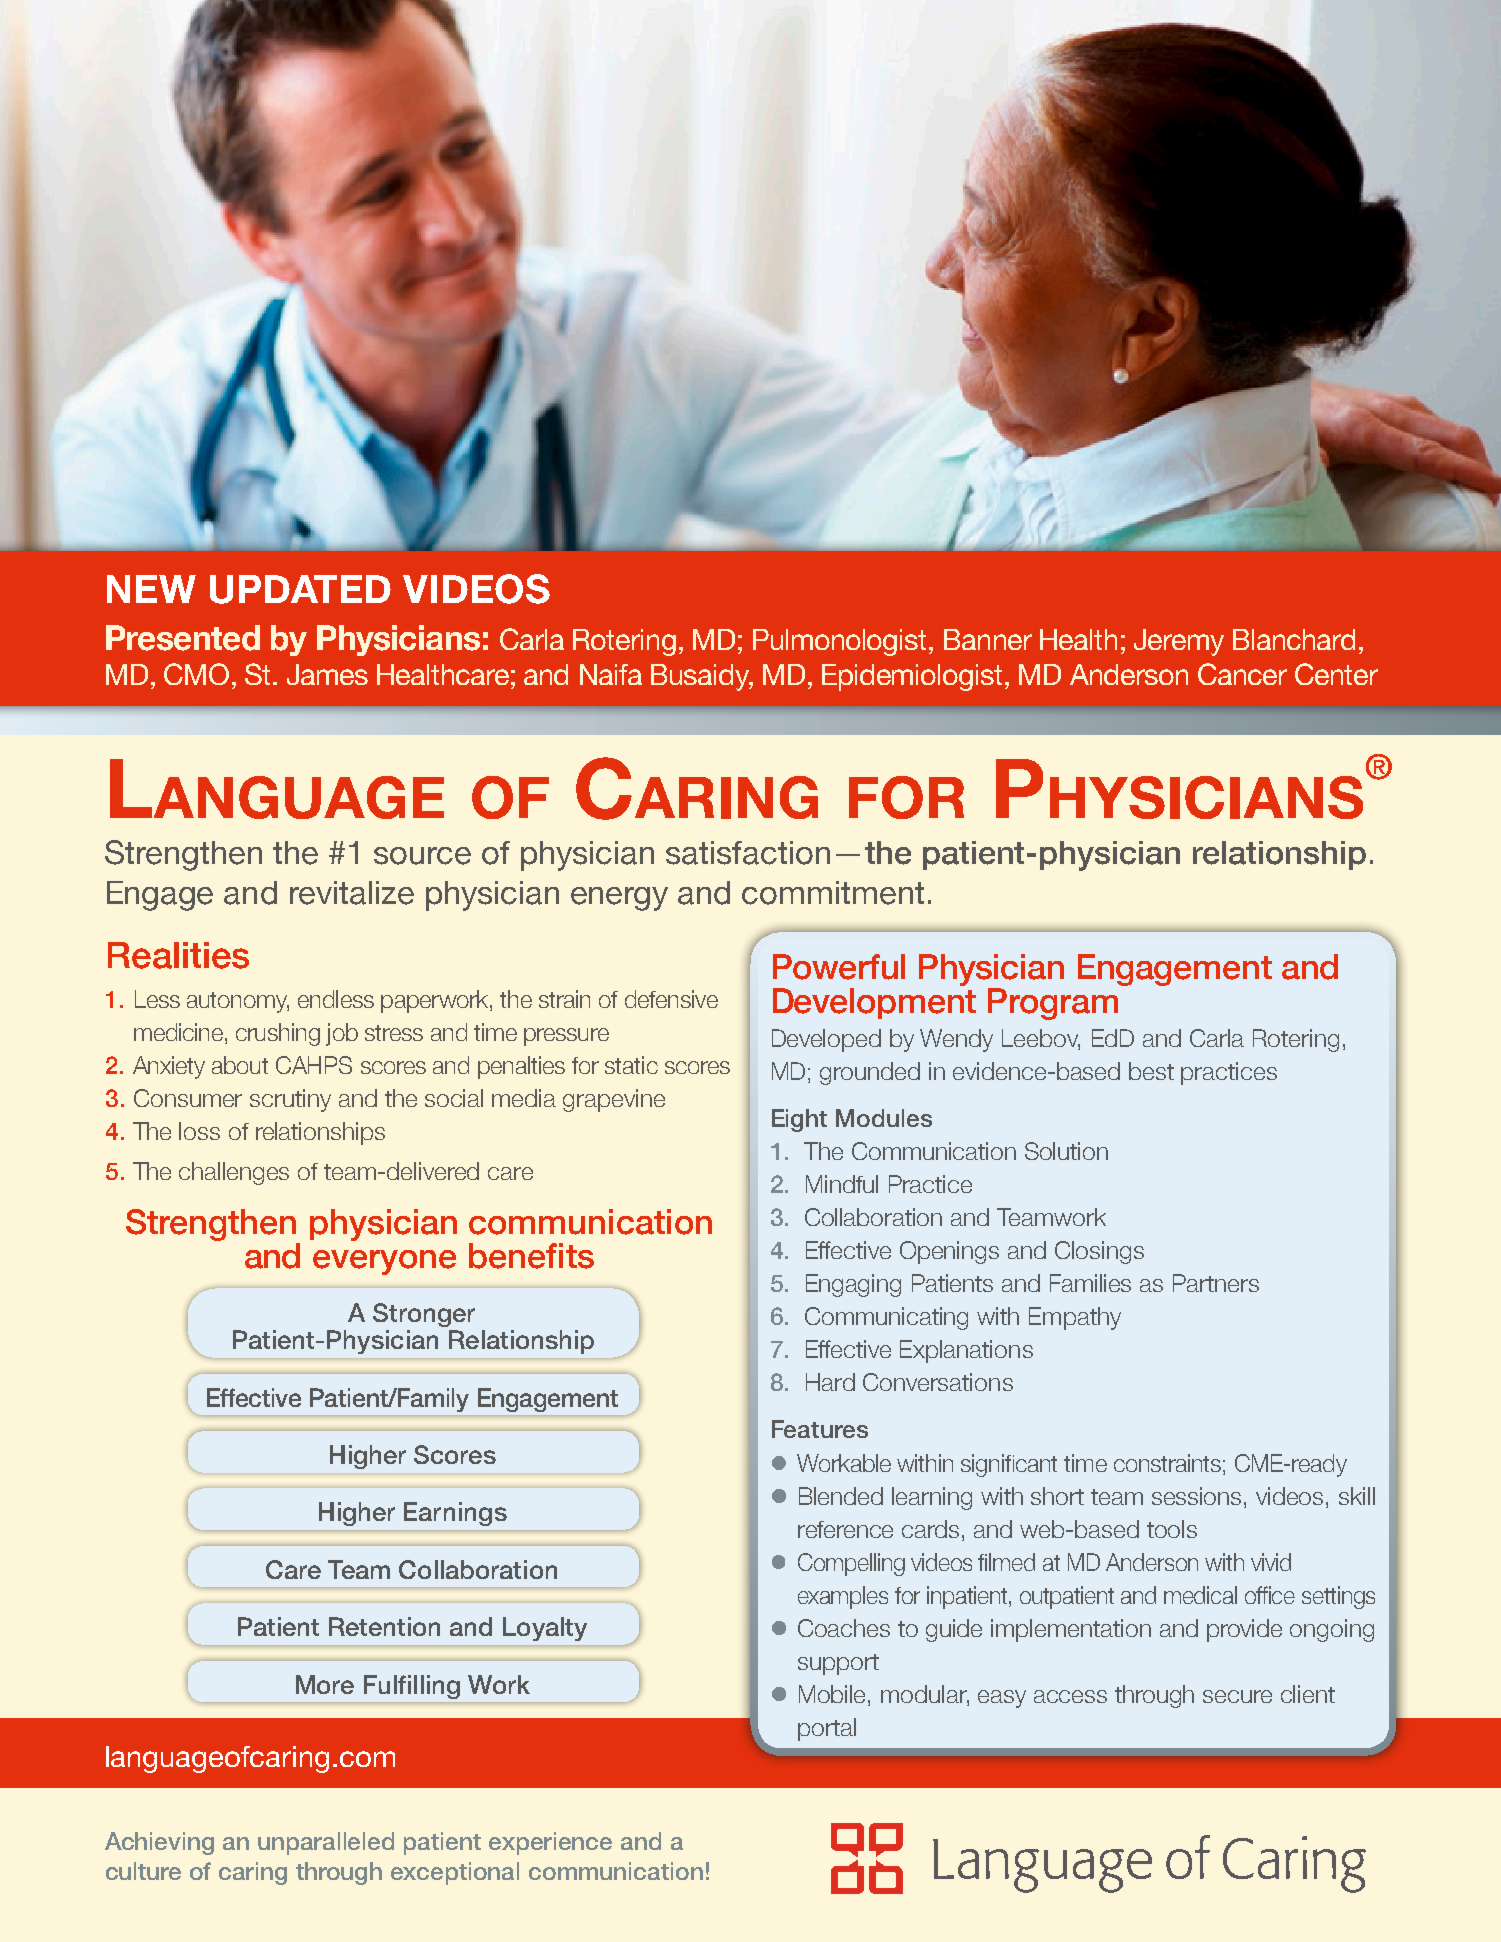 The image size is (1501, 1942). Describe the element at coordinates (300, 589) in the screenshot. I see `UPDATED` at that location.
